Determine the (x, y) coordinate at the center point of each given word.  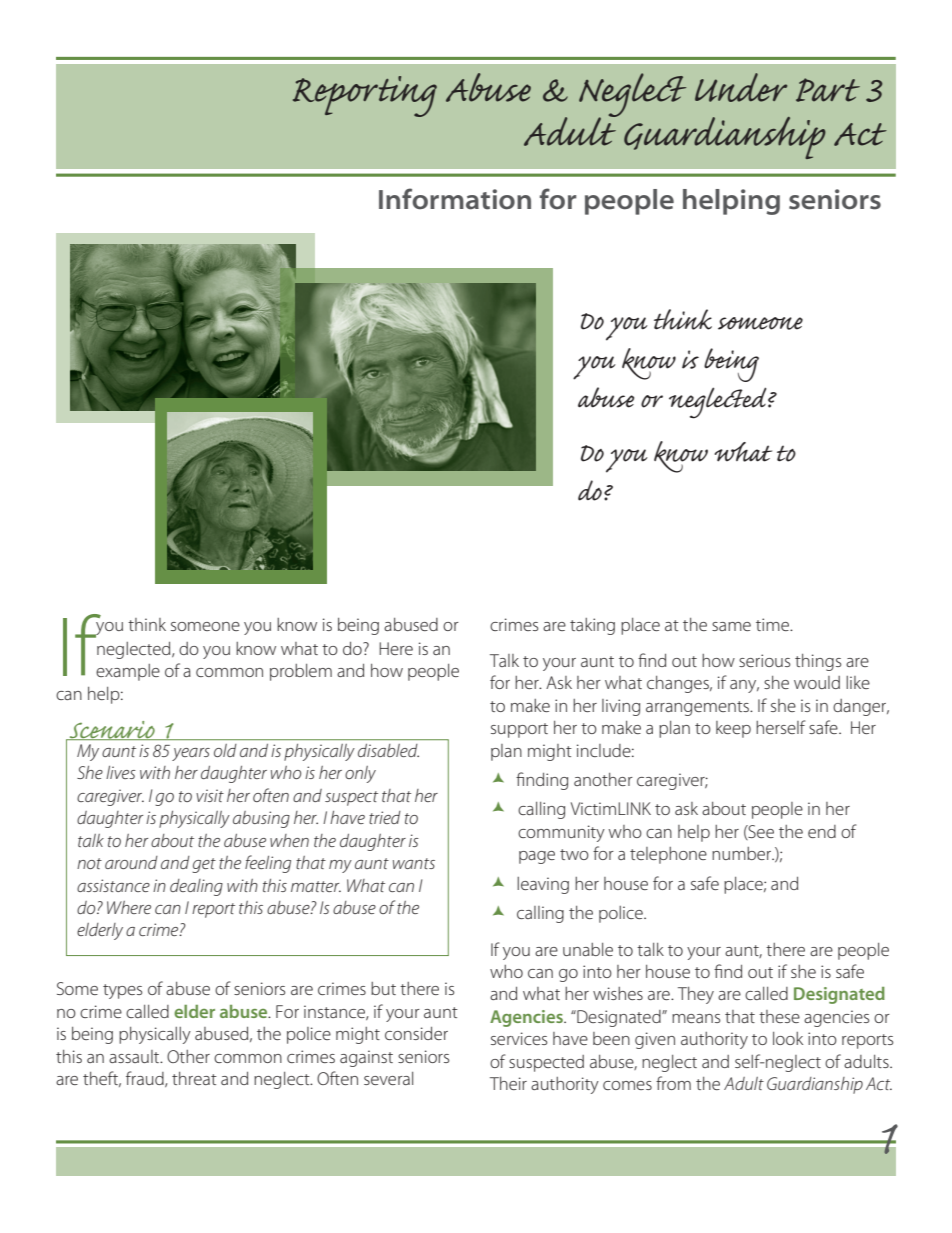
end (822, 831)
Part (828, 90)
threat (194, 1078)
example (128, 672)
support (519, 730)
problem (301, 672)
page (537, 857)
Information (455, 199)
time (773, 624)
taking (592, 626)
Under (741, 87)
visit (210, 795)
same (731, 626)
